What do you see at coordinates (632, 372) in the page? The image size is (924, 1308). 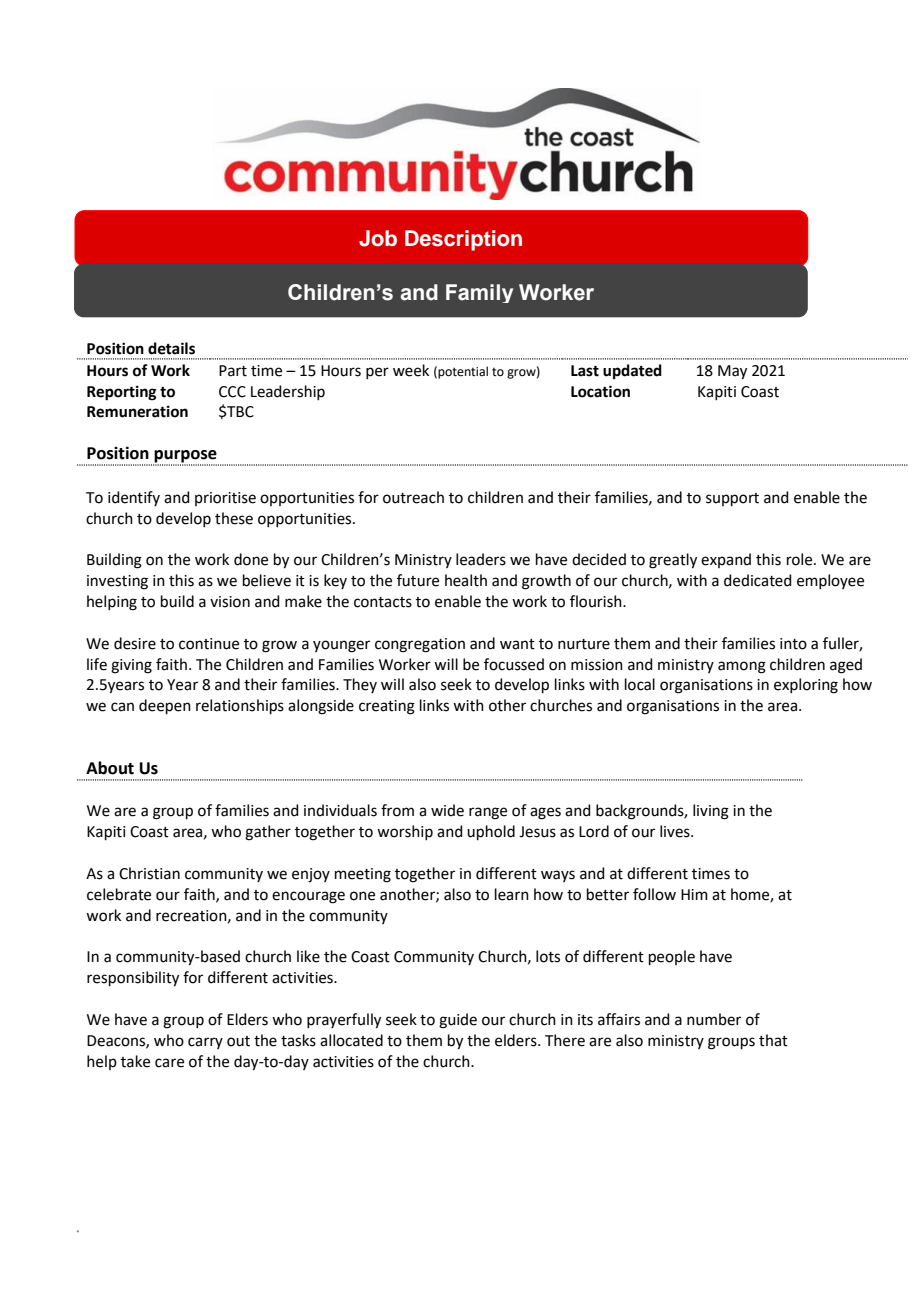 I see `updated` at bounding box center [632, 372].
